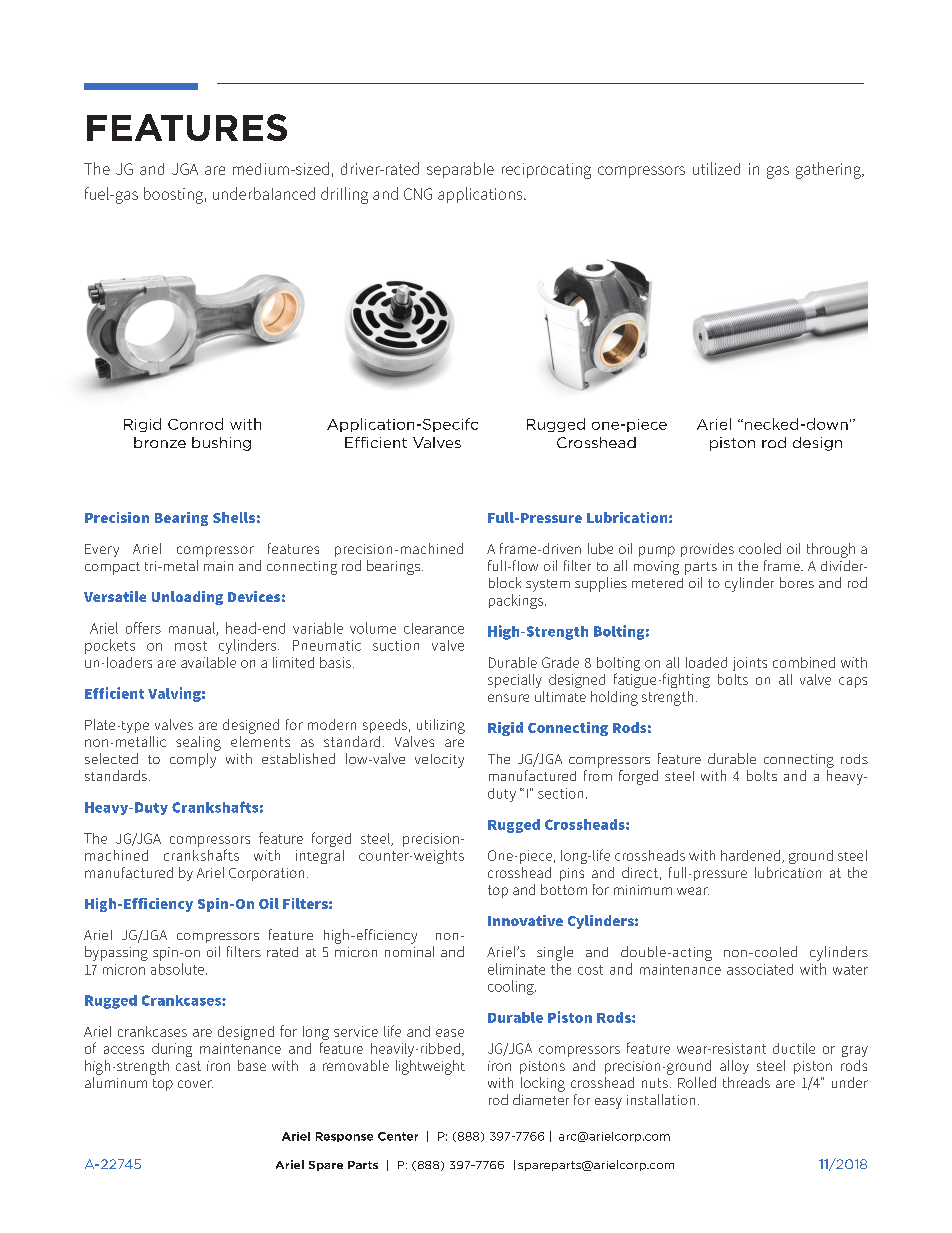  What do you see at coordinates (515, 681) in the screenshot?
I see `specially` at bounding box center [515, 681].
